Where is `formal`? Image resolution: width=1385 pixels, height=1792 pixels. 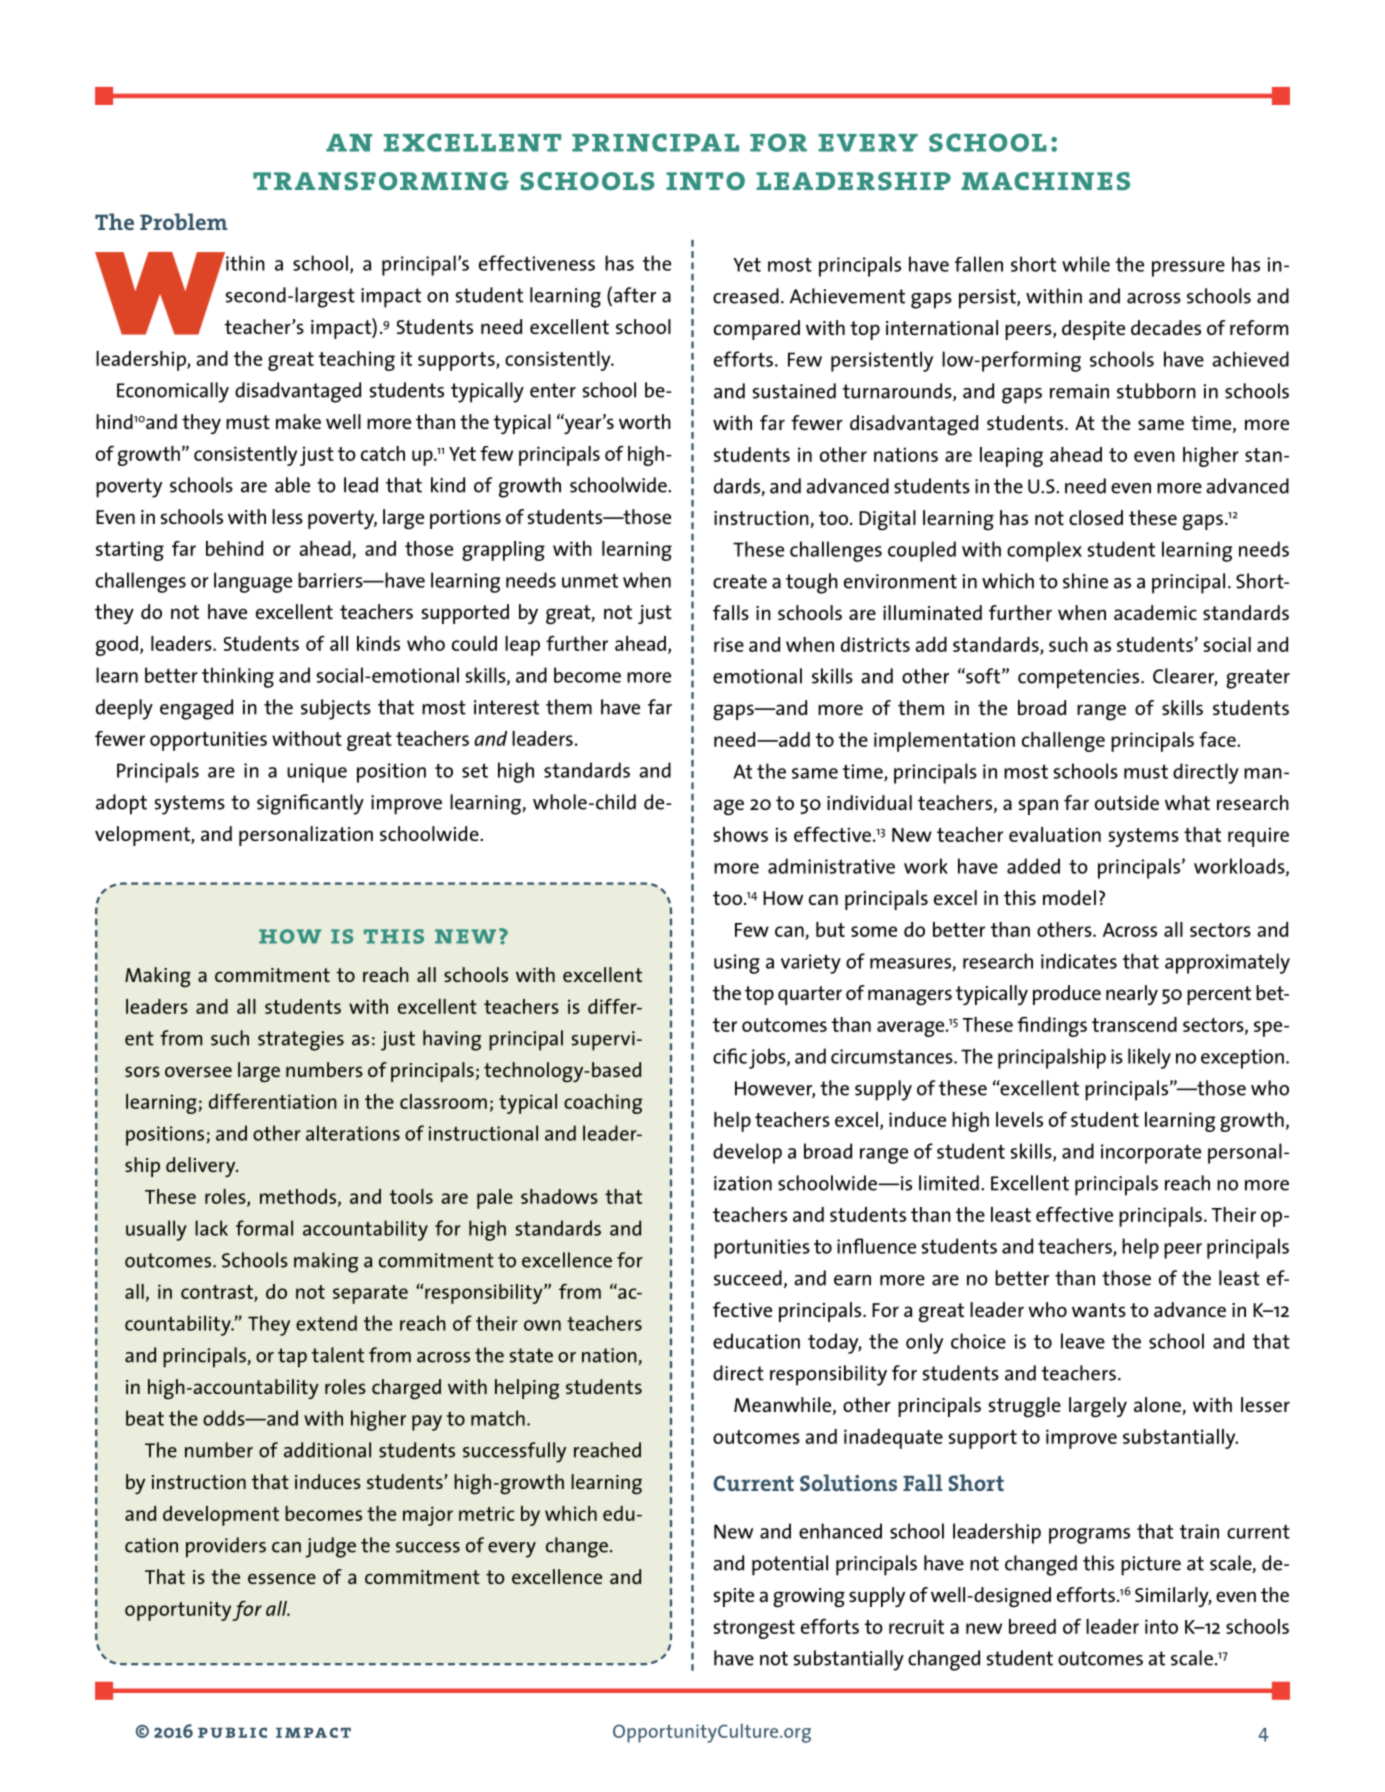 formal is located at coordinates (264, 1228).
